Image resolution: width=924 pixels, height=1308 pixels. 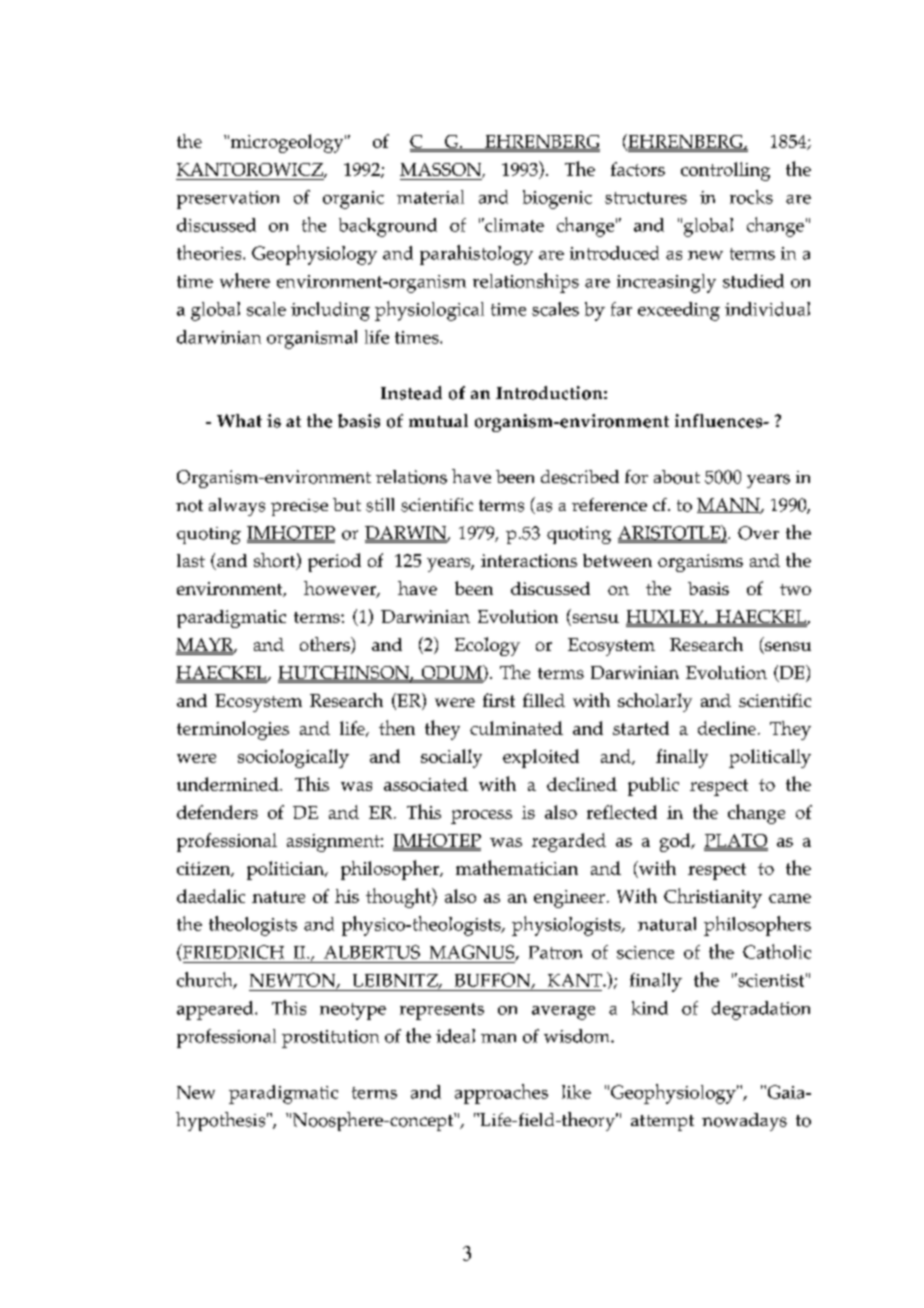 What do you see at coordinates (487, 646) in the screenshot?
I see `Ecology` at bounding box center [487, 646].
